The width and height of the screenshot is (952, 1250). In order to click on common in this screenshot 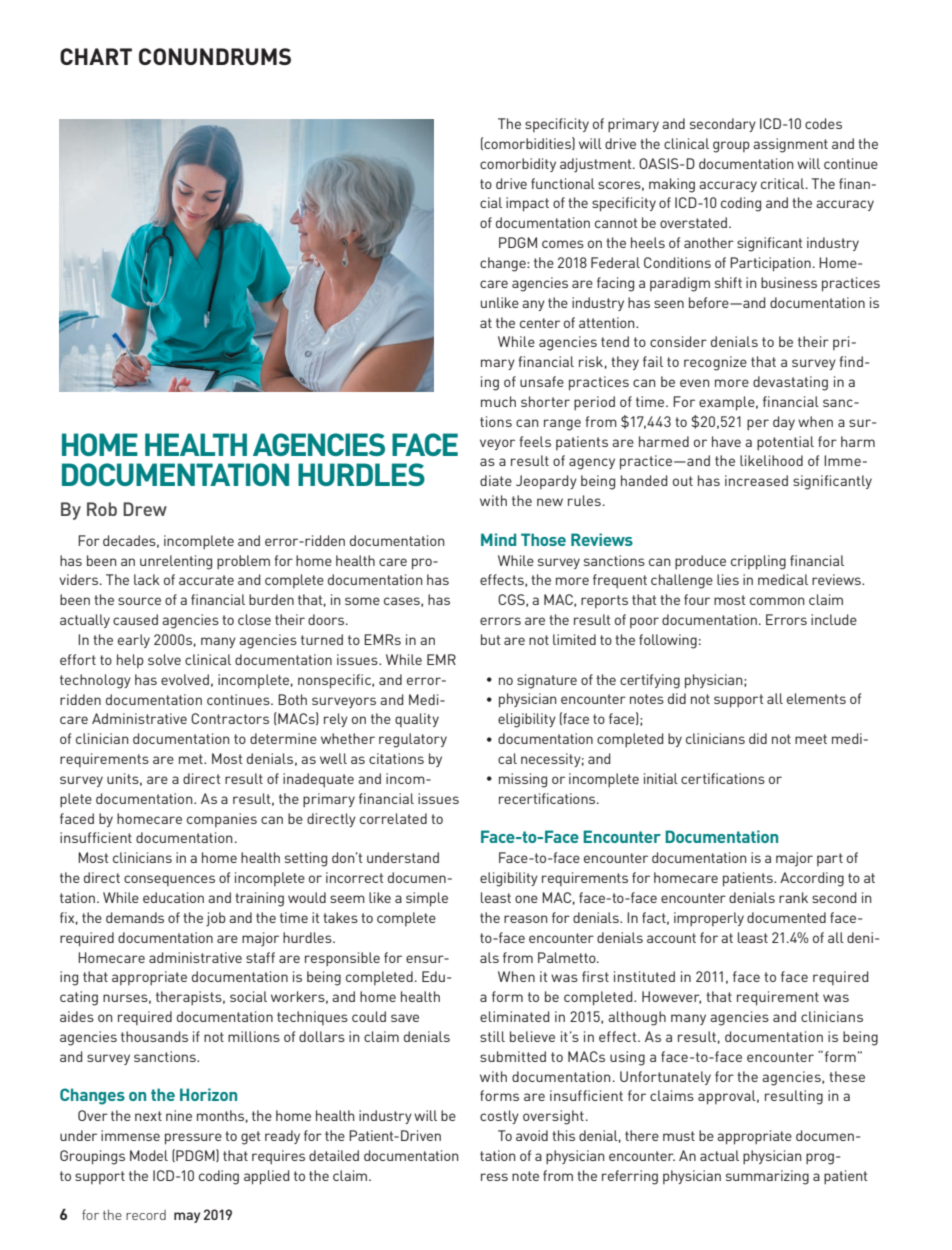, I will do `click(777, 601)`.
